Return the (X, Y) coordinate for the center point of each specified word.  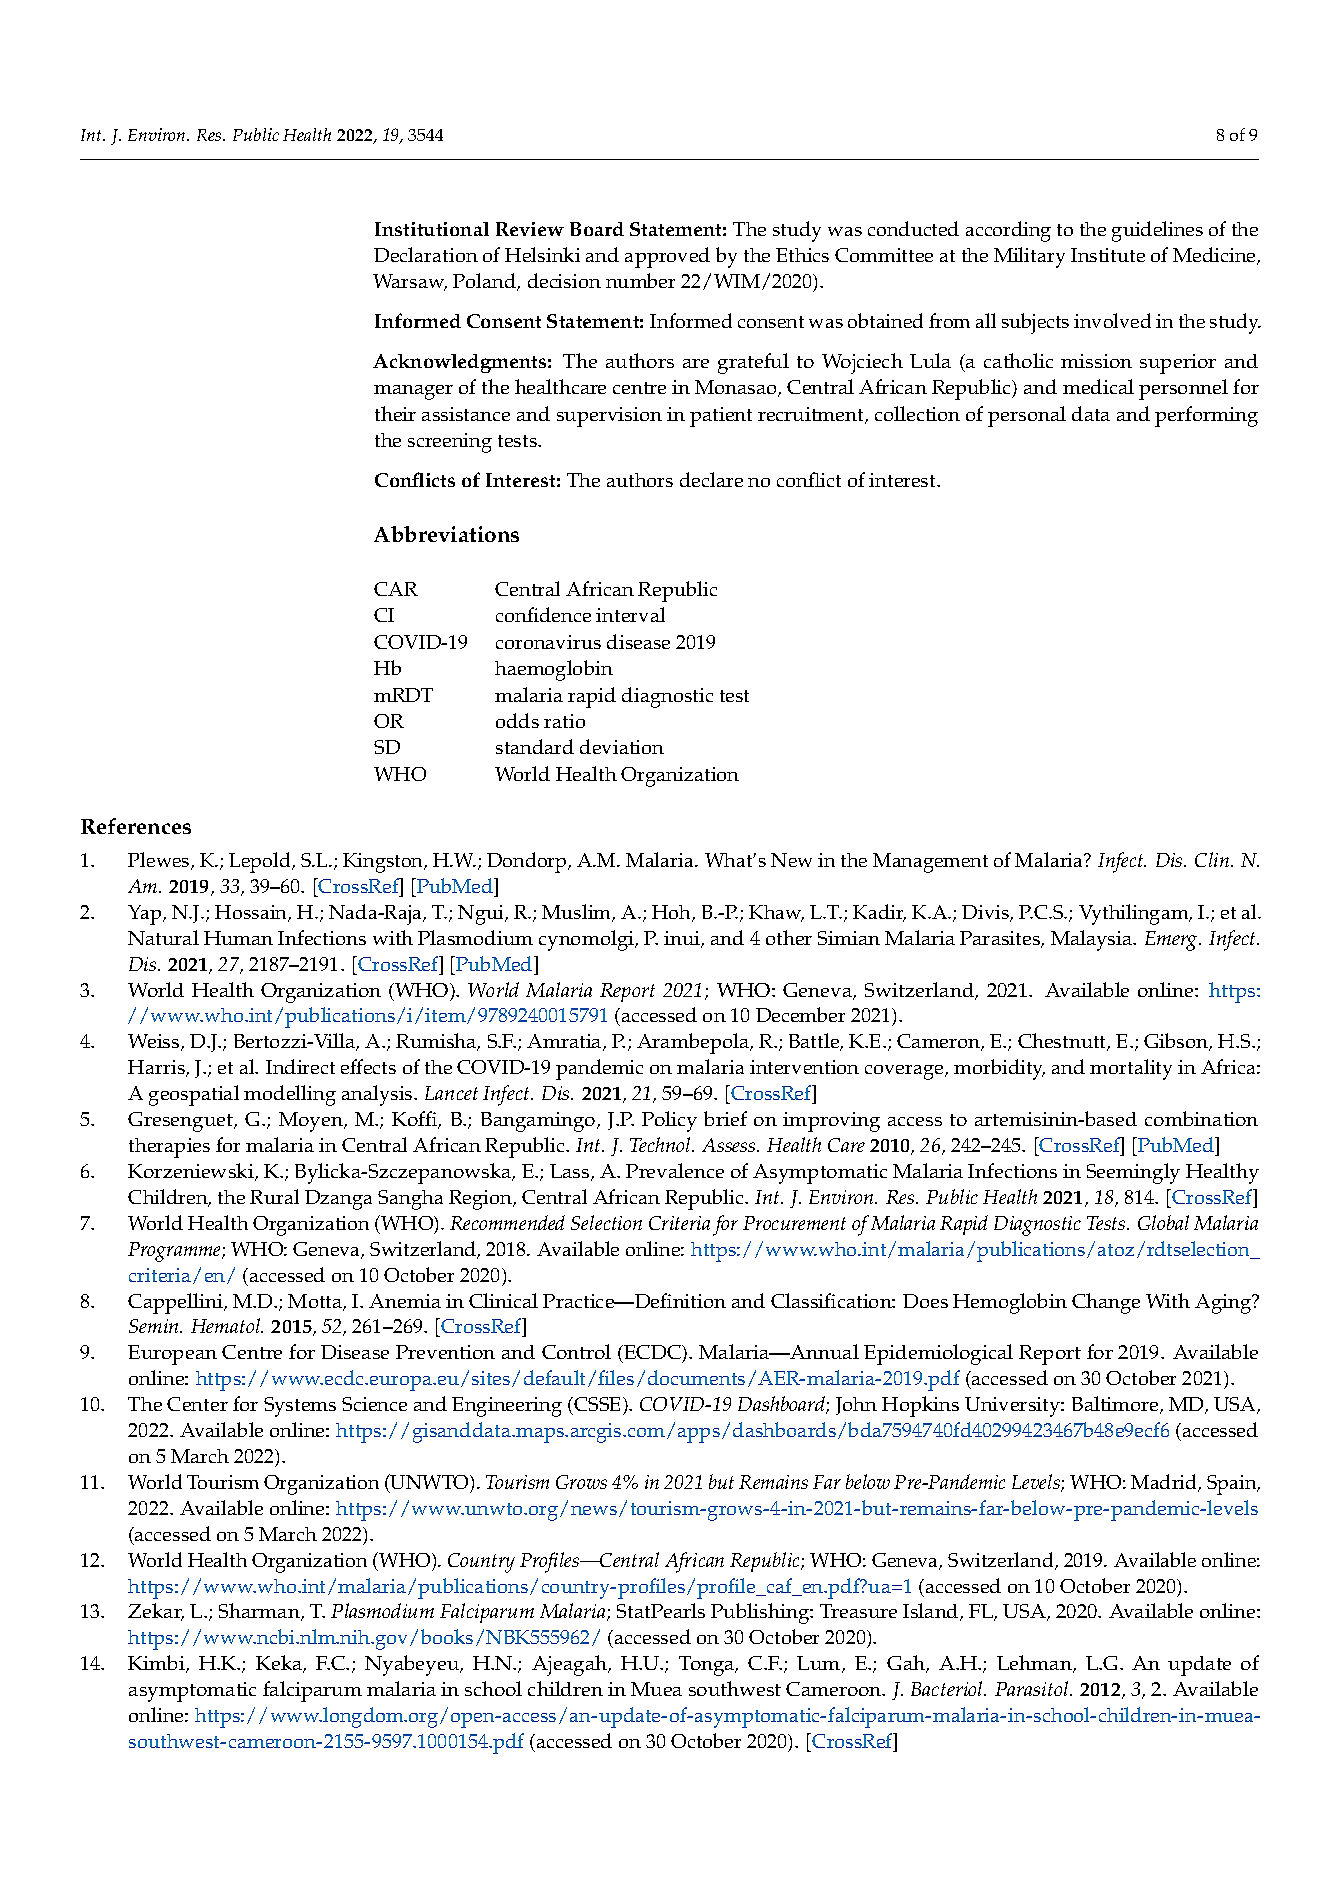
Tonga (708, 1666)
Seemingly (1133, 1173)
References (136, 826)
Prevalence (675, 1170)
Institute (1108, 255)
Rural (274, 1196)
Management (930, 863)
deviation (622, 746)
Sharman (260, 1612)
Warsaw (410, 282)
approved (667, 257)
